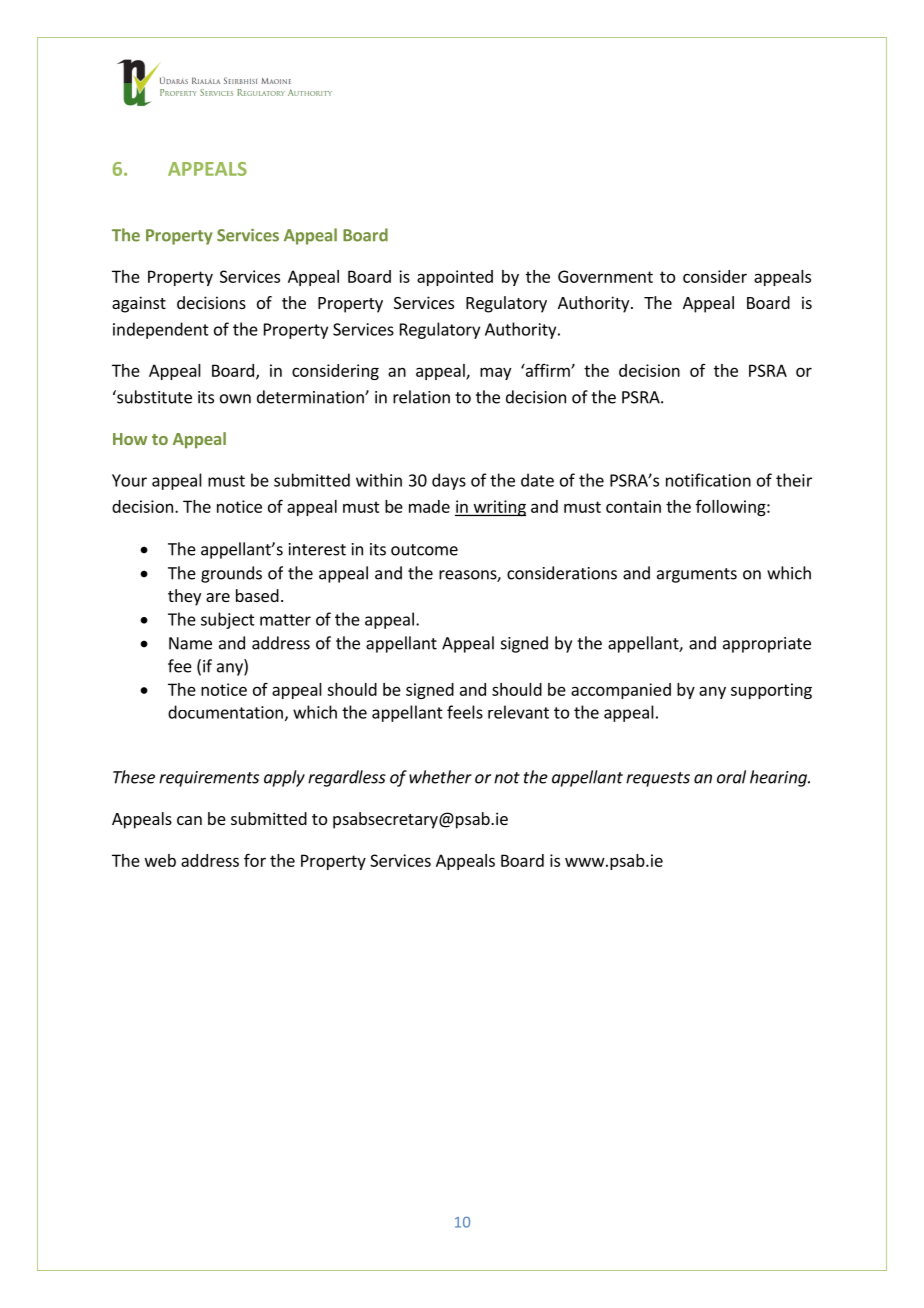 The width and height of the document is (924, 1308). What do you see at coordinates (449, 481) in the document?
I see `days` at bounding box center [449, 481].
